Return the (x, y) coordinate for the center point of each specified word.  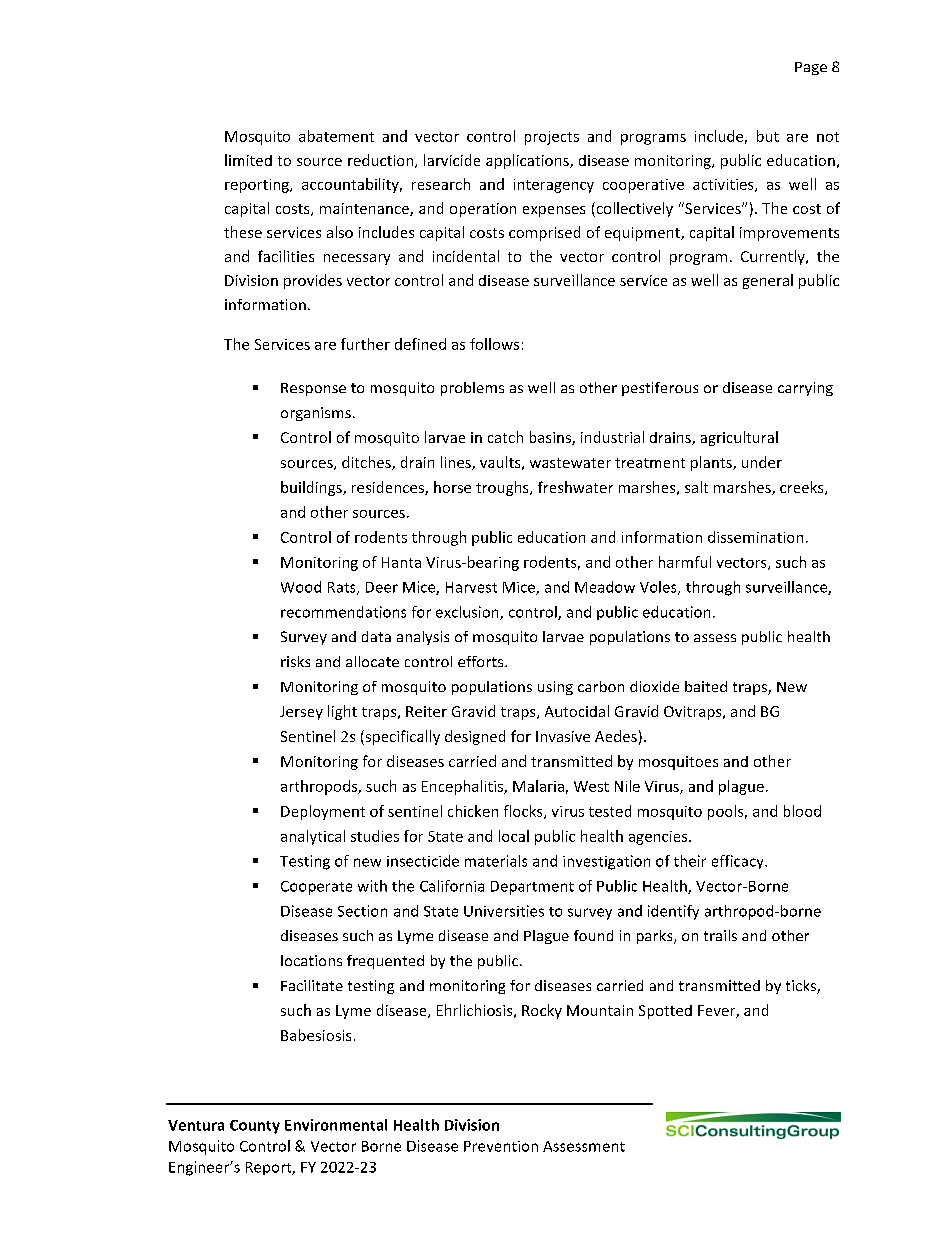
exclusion (468, 613)
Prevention (501, 1146)
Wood (301, 587)
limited (248, 160)
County (255, 1127)
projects (552, 138)
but (768, 136)
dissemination (755, 537)
